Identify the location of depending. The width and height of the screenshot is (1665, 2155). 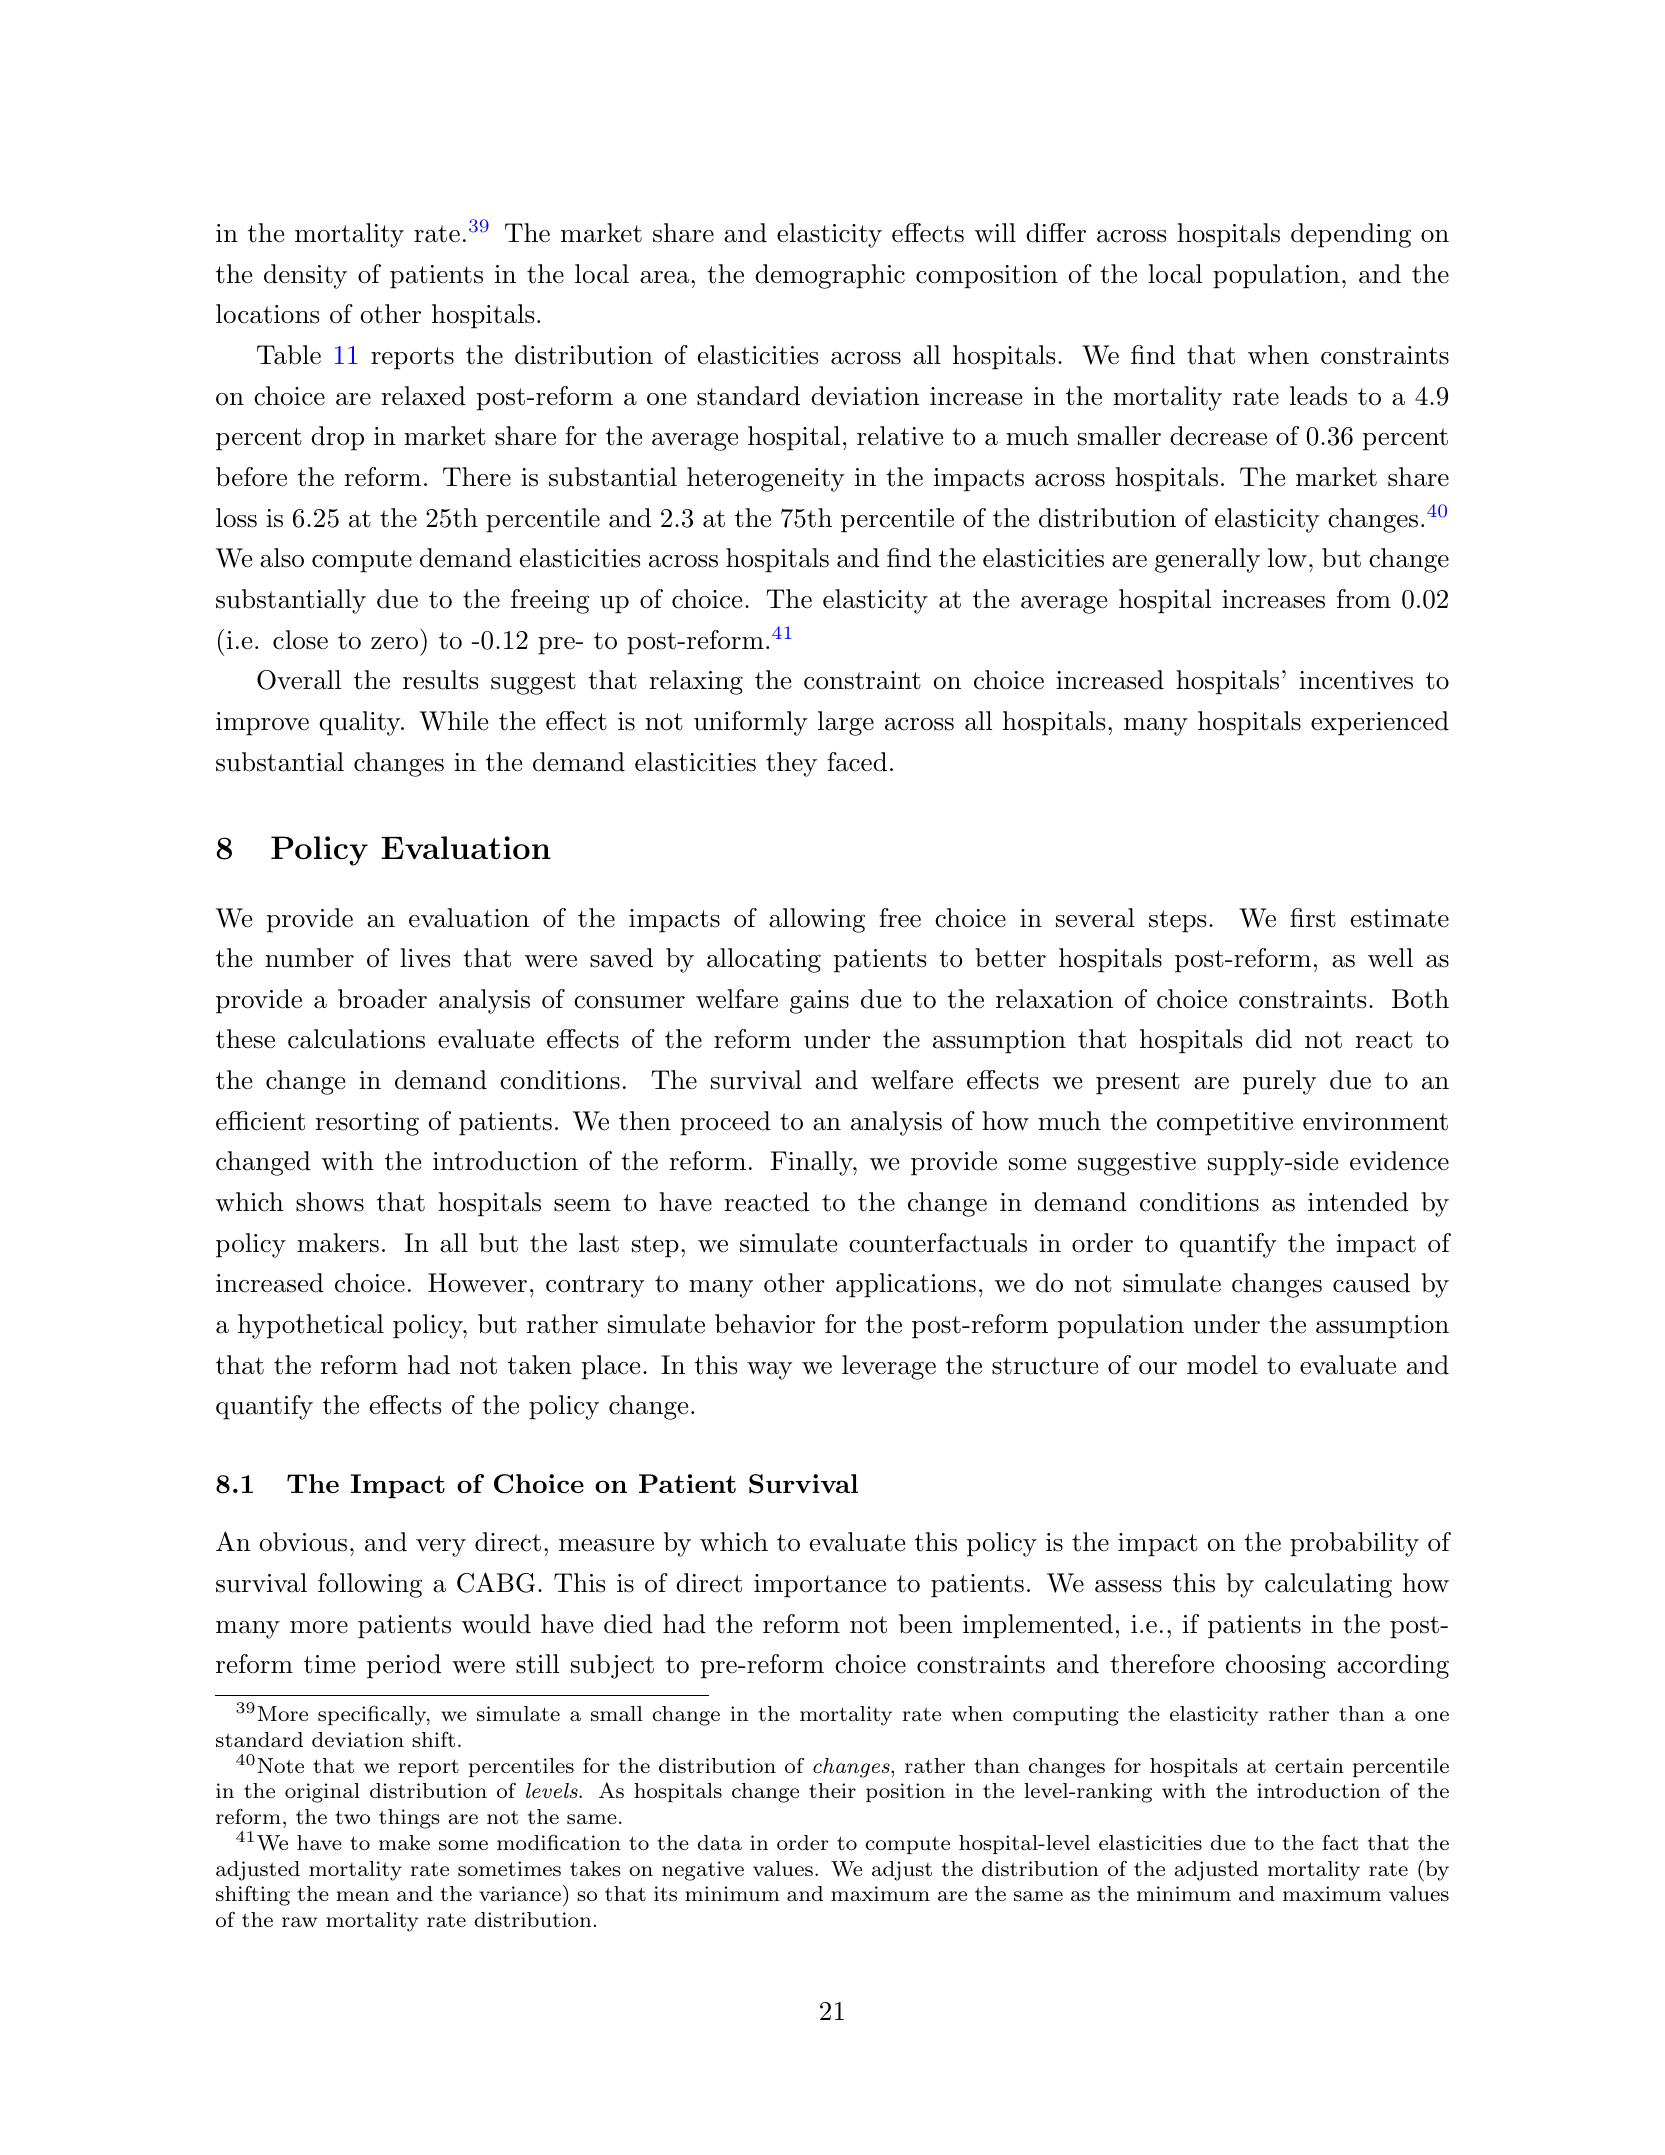
(1351, 235).
